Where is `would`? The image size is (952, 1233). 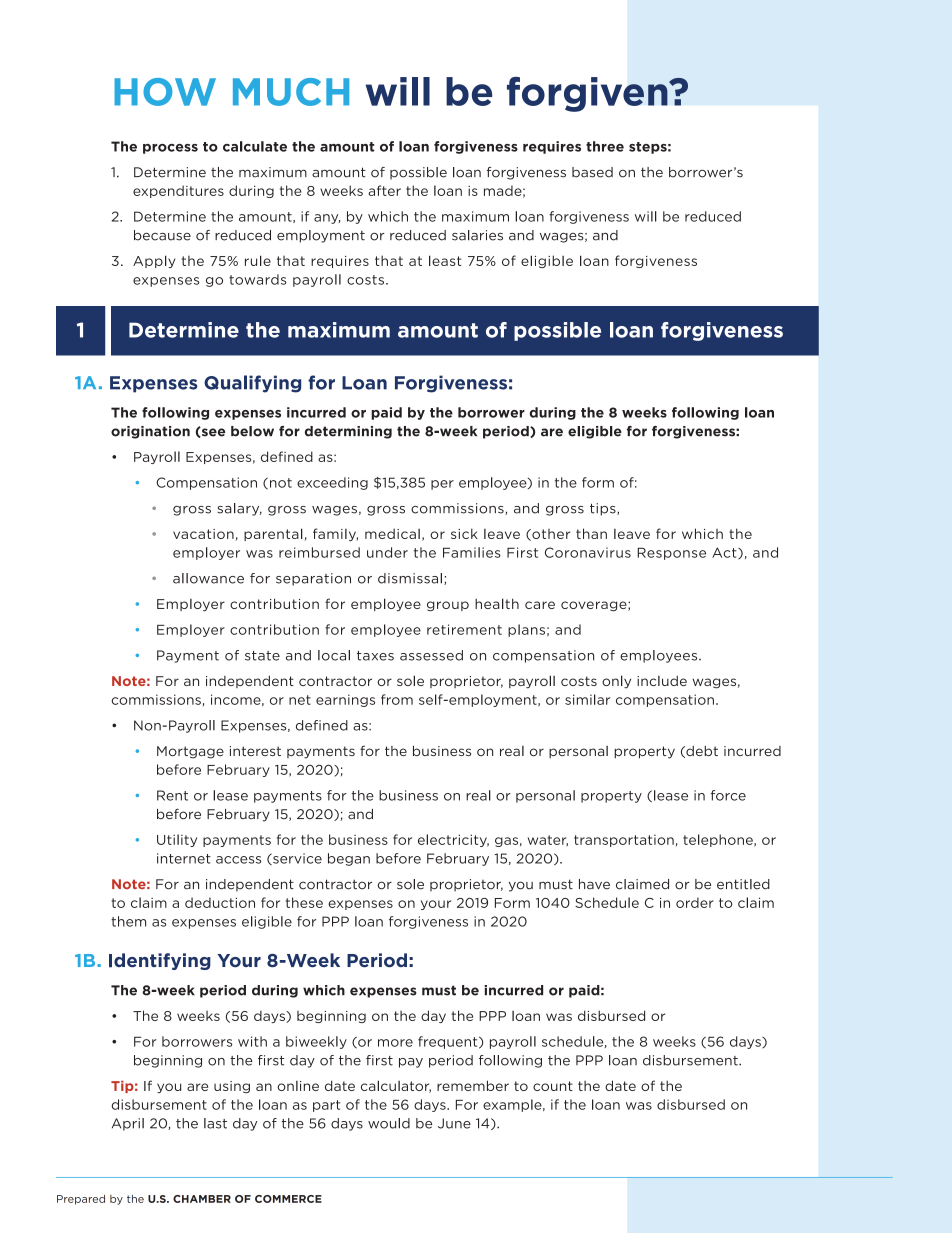 would is located at coordinates (389, 1123).
